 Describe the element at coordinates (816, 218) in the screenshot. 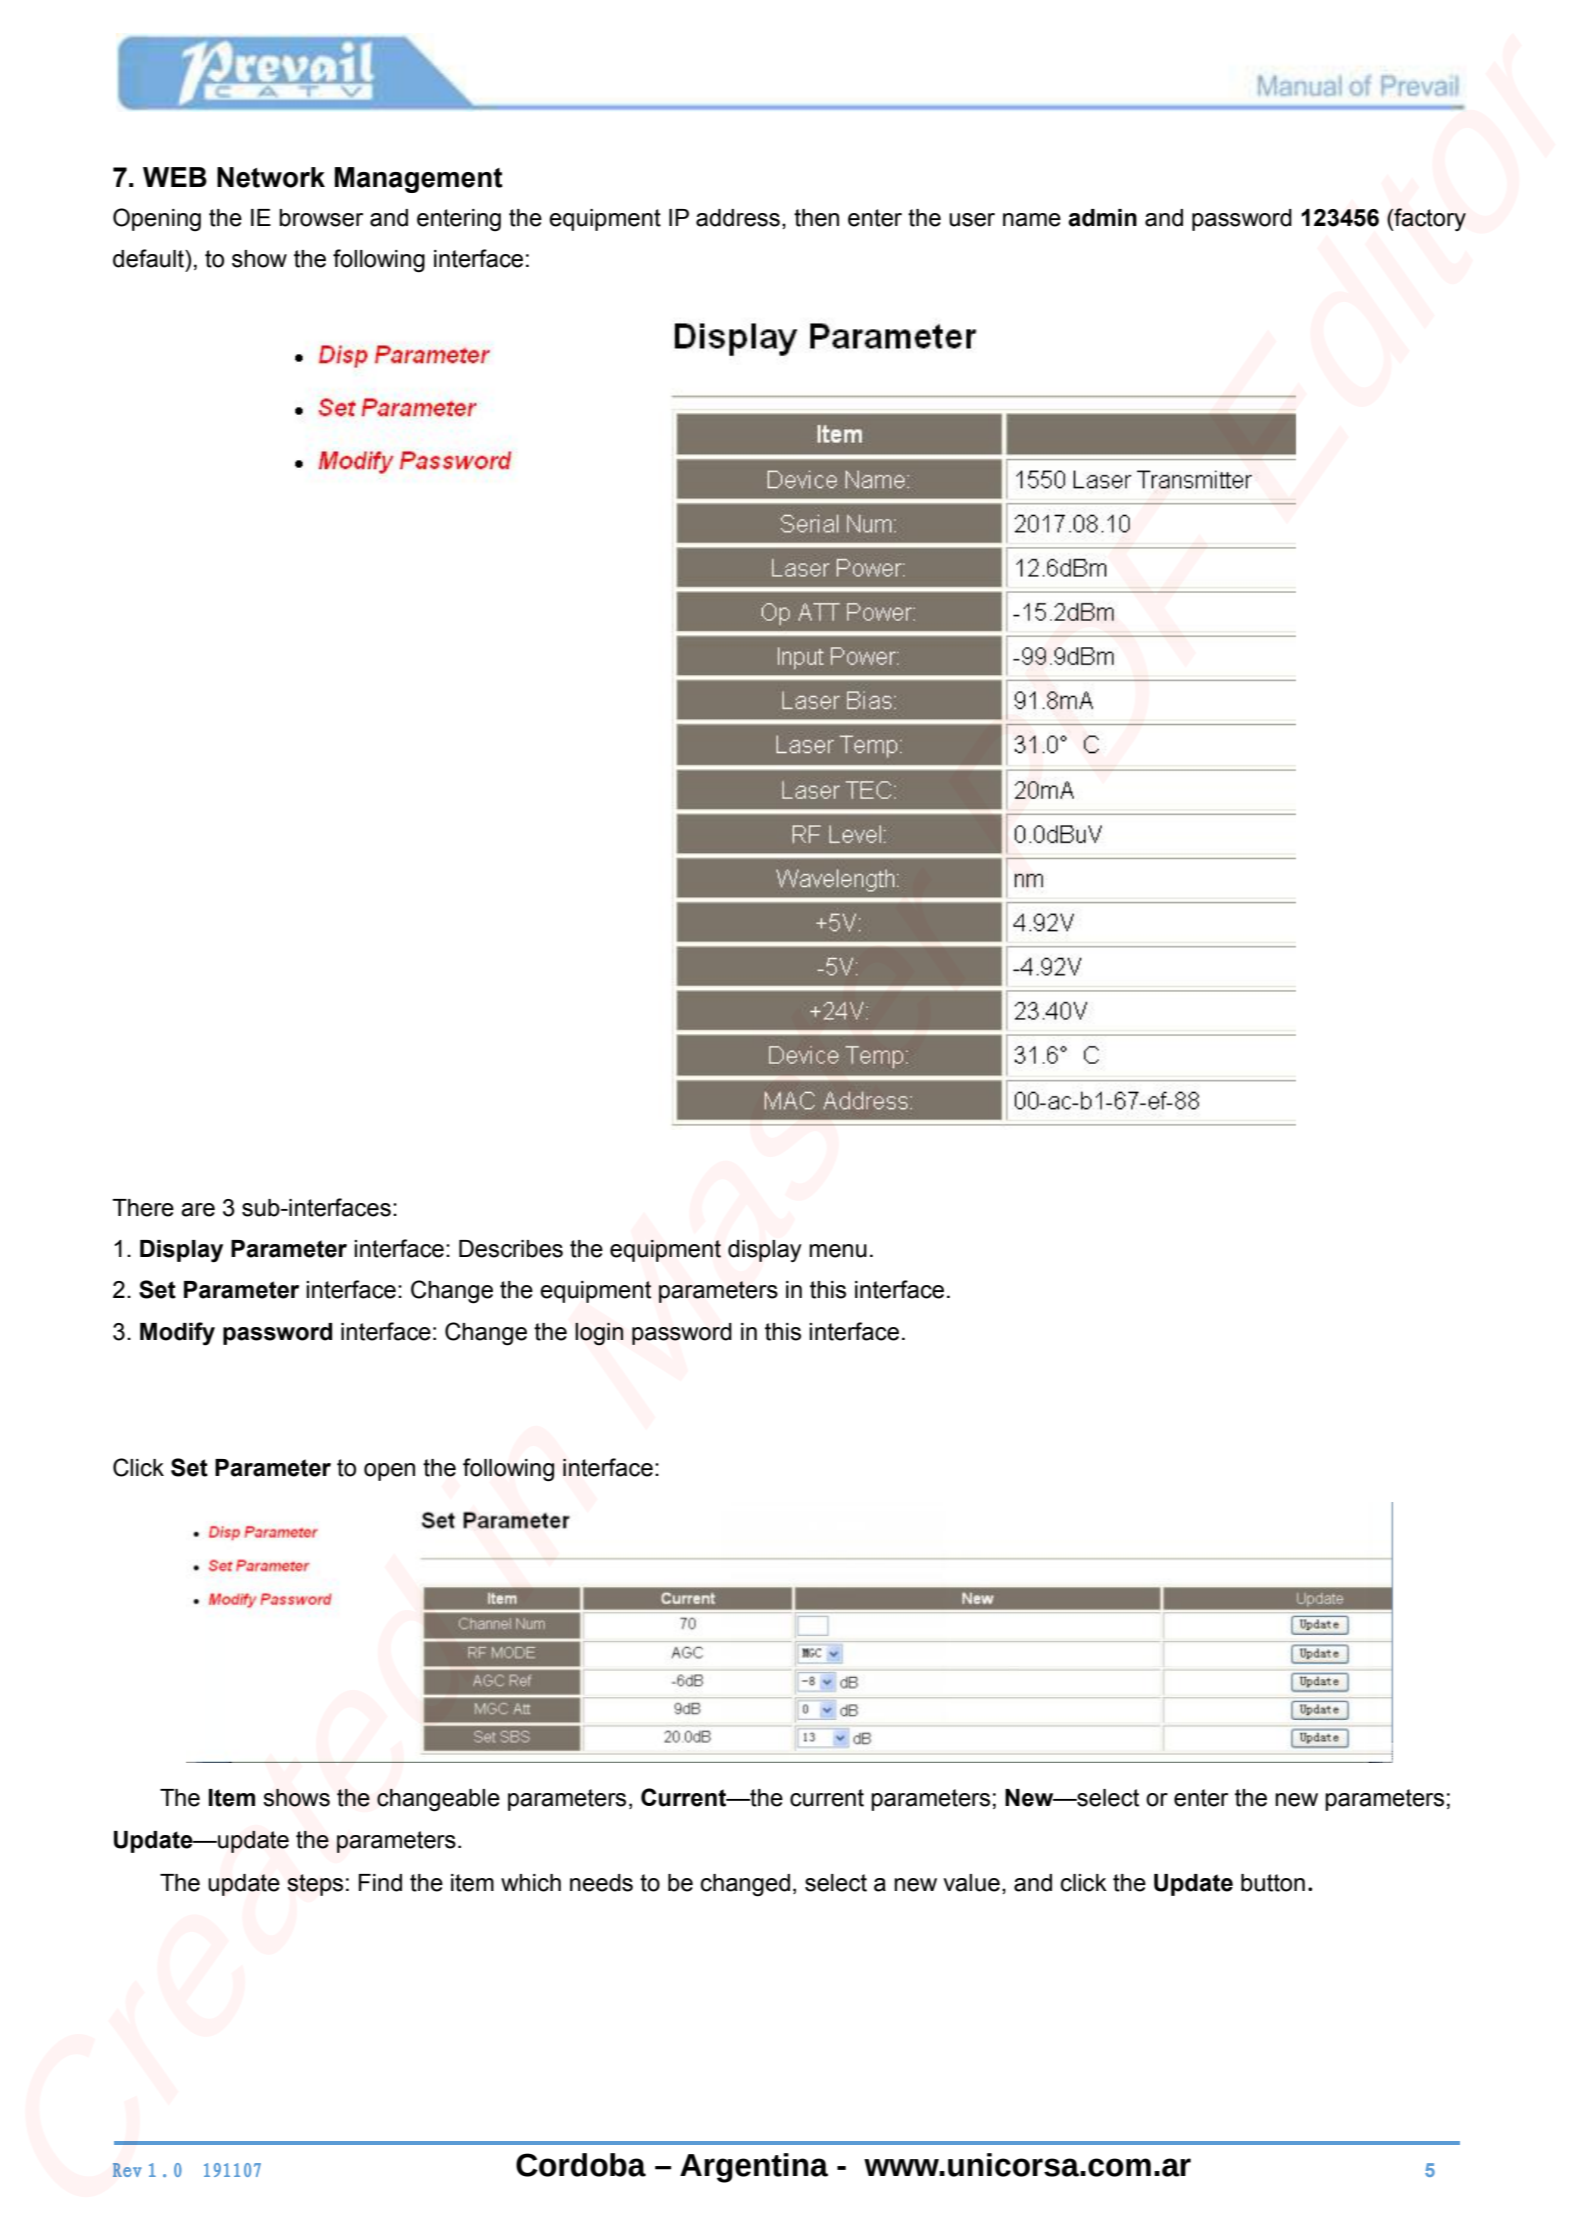

I see `then` at that location.
